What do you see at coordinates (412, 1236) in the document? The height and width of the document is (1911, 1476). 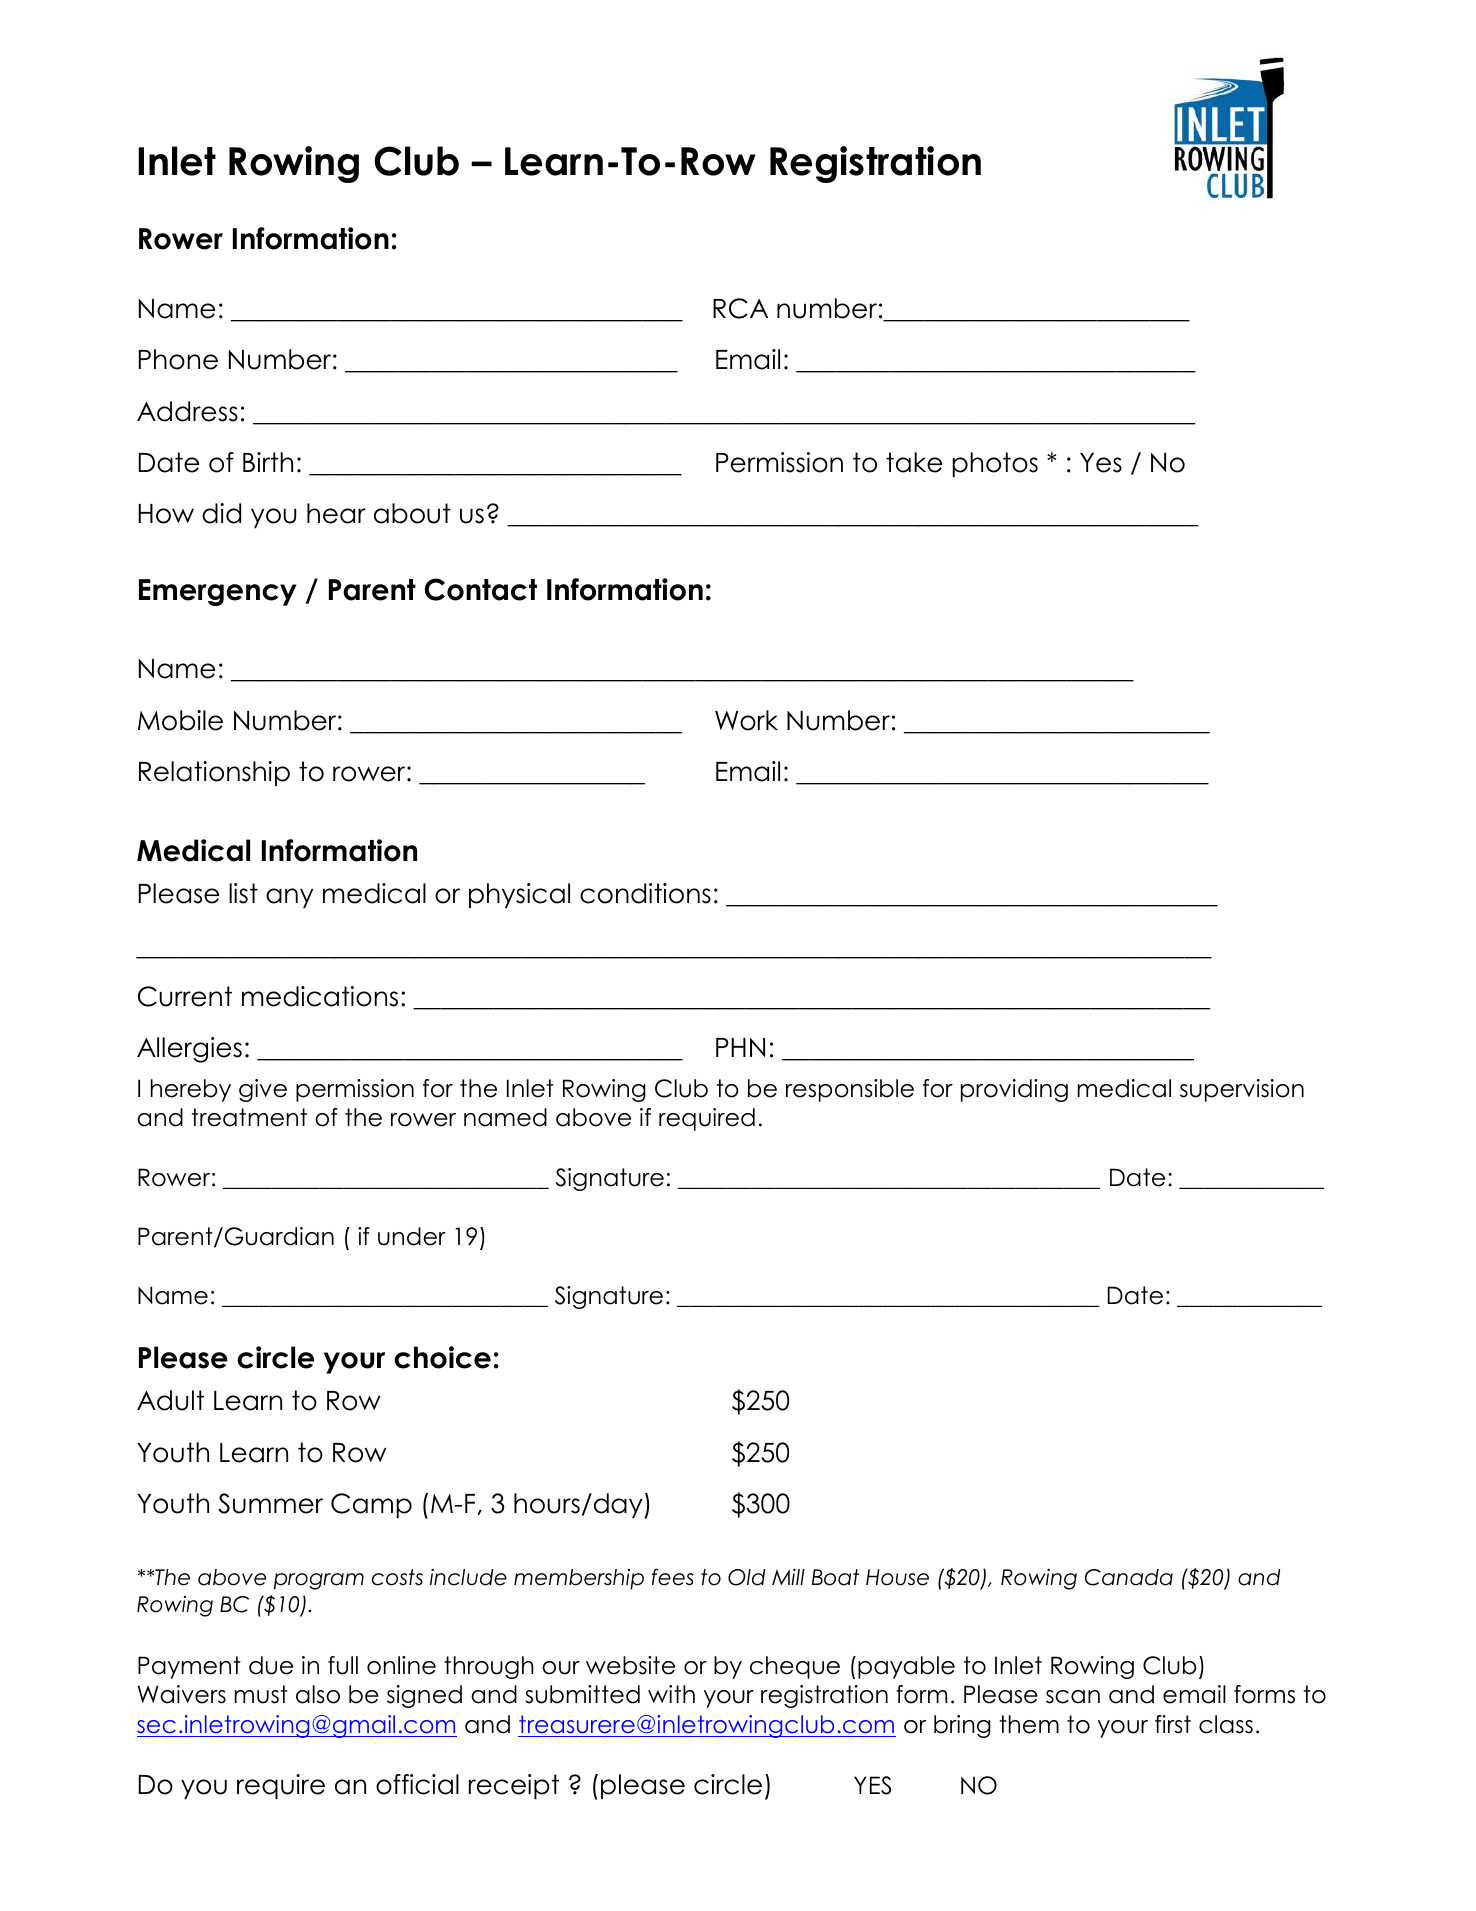 I see `under` at bounding box center [412, 1236].
